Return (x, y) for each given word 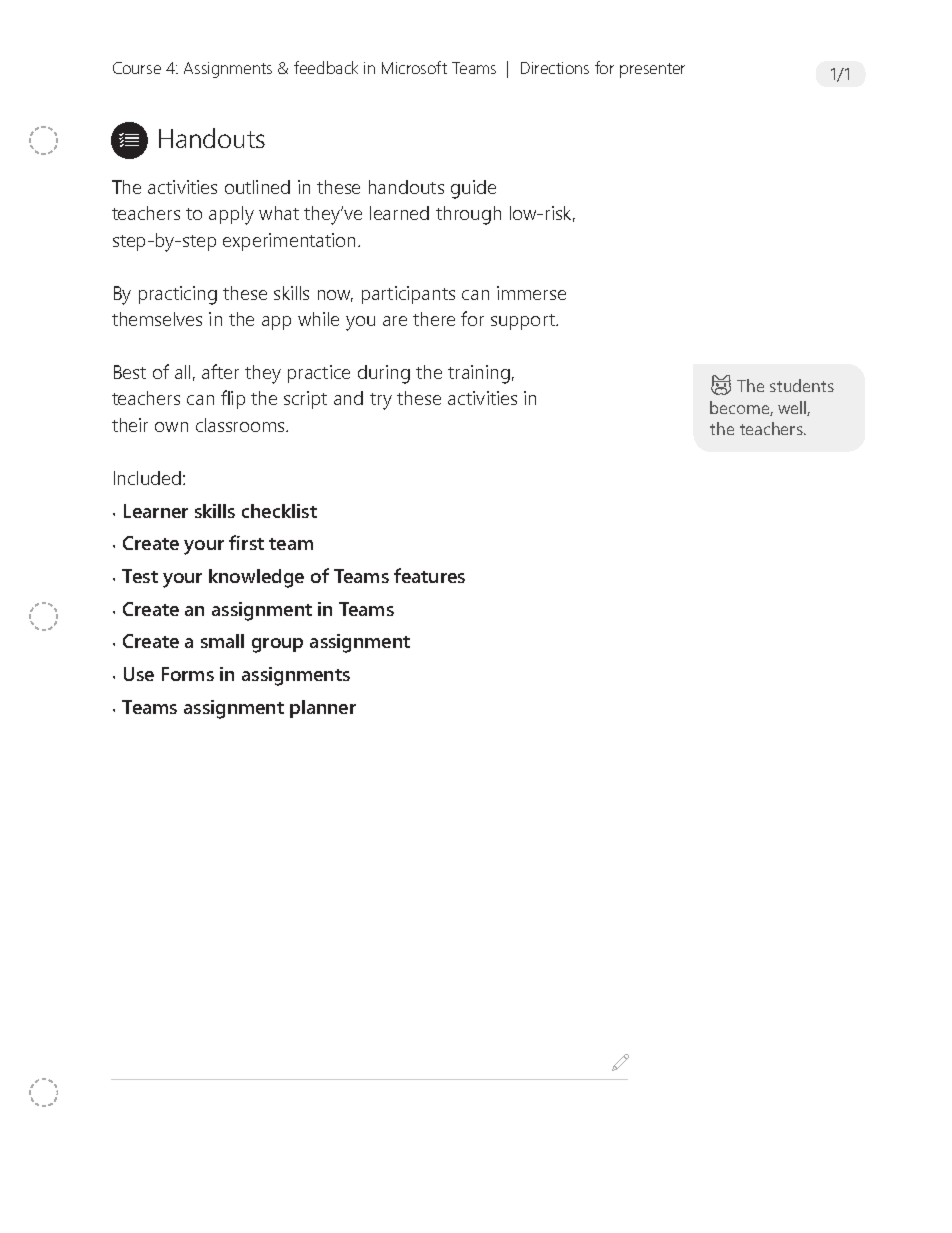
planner (323, 709)
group (277, 645)
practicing (178, 295)
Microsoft (414, 67)
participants (408, 295)
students (802, 385)
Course (137, 68)
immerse (531, 293)
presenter (652, 70)
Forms (188, 674)
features (429, 575)
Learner (156, 511)
